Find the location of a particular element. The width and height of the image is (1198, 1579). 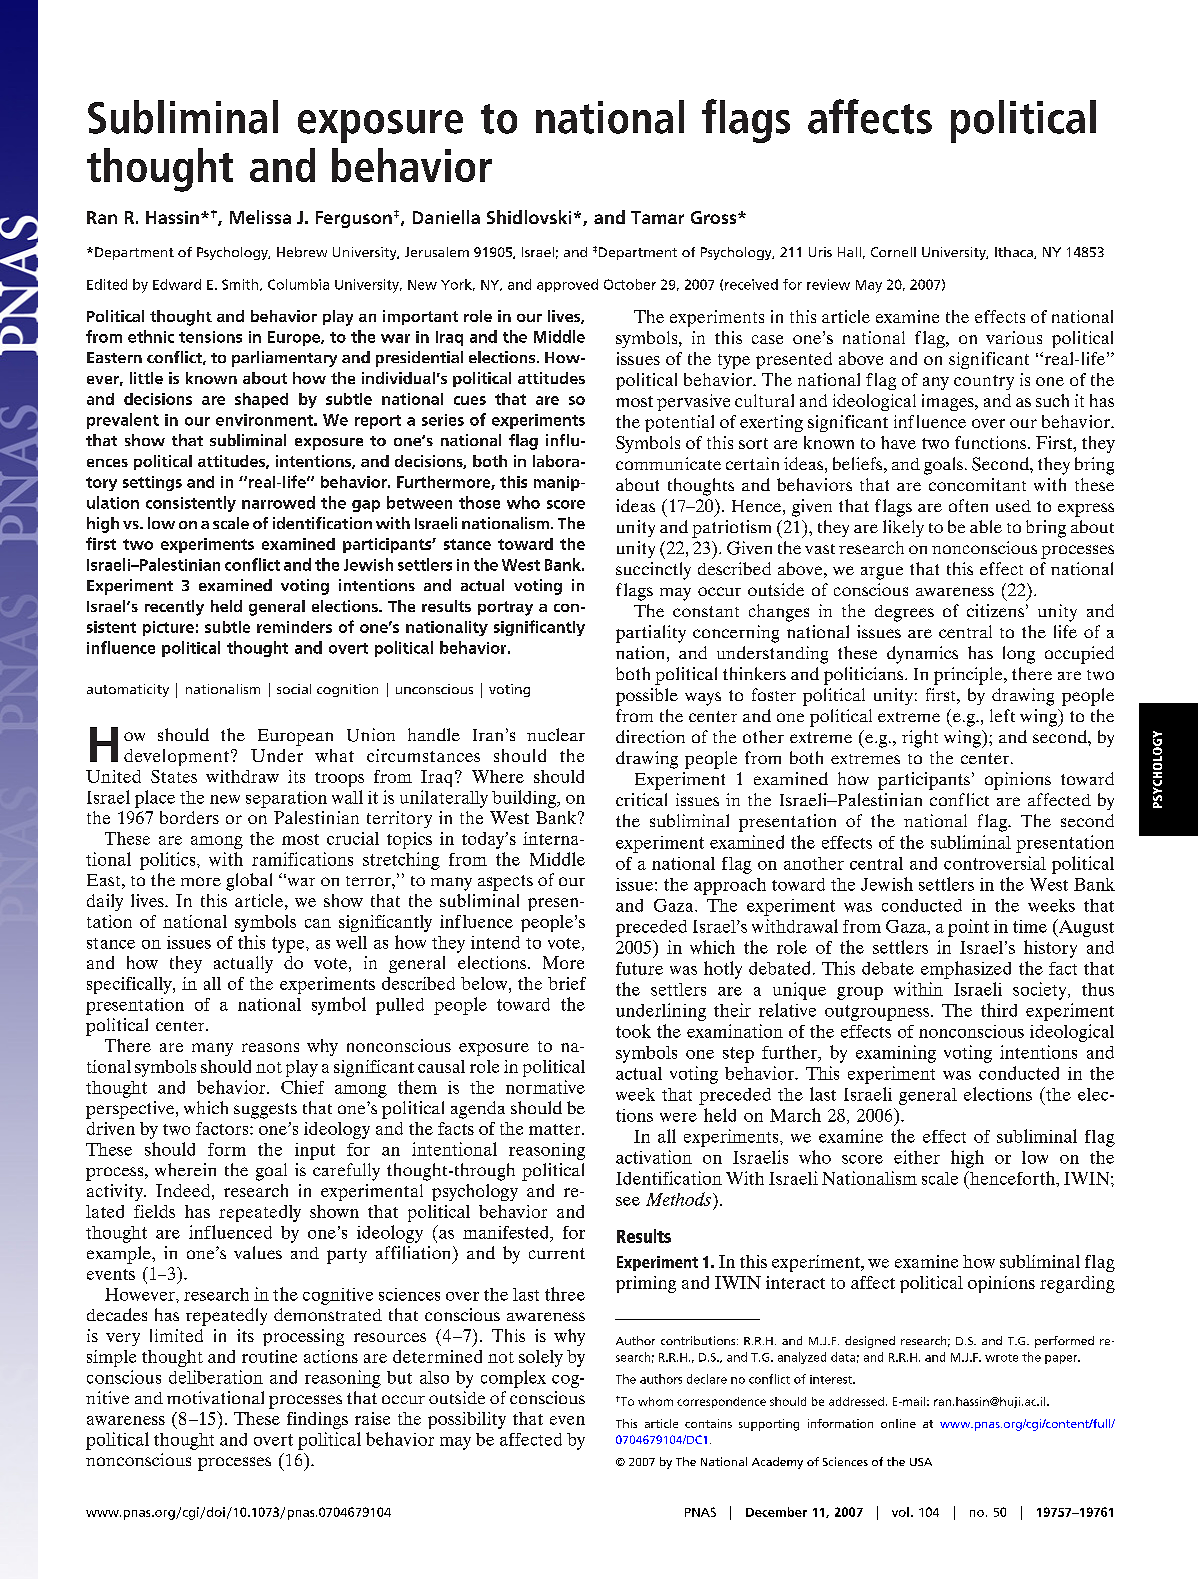

vol is located at coordinates (900, 1512).
